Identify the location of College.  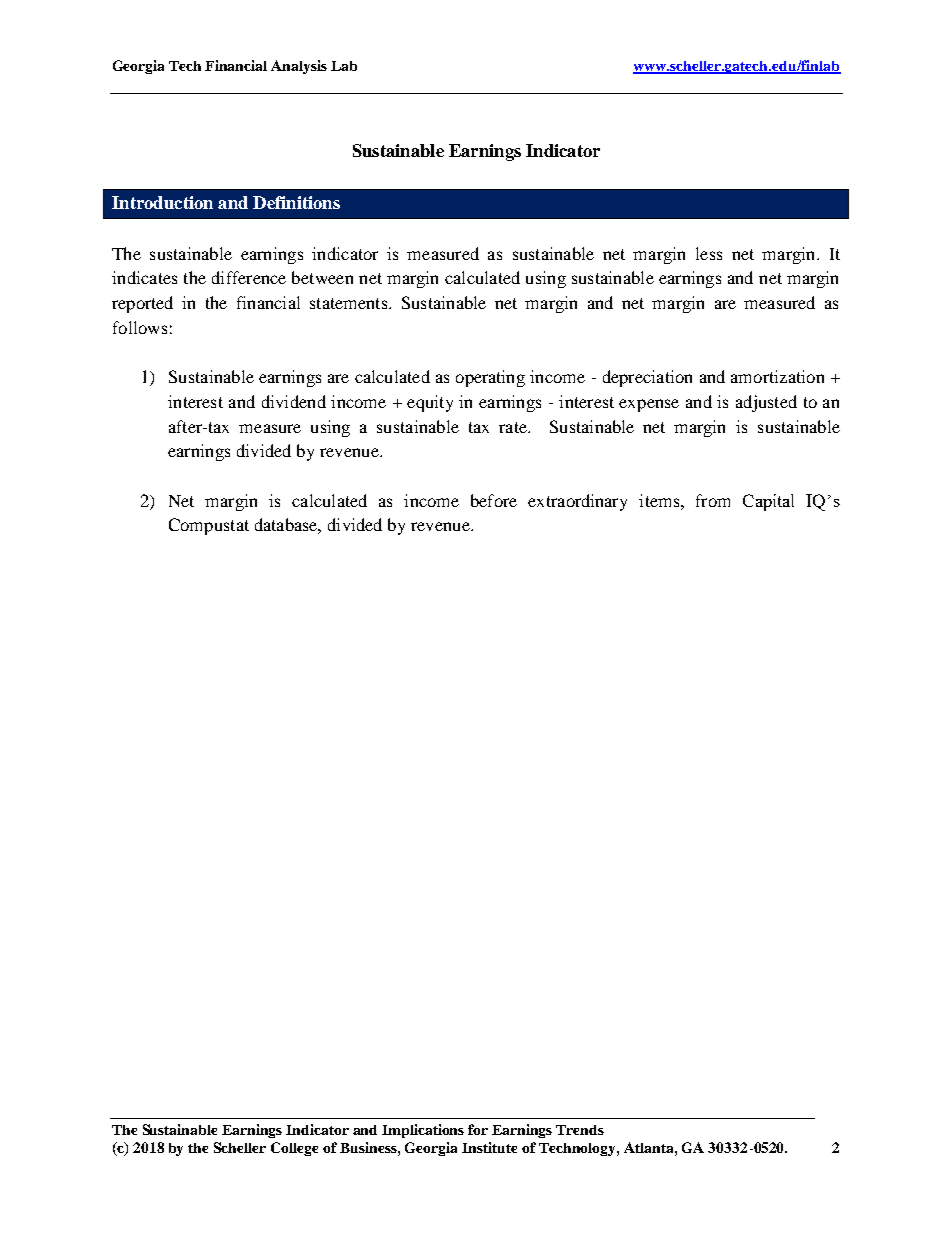
(294, 1149).
